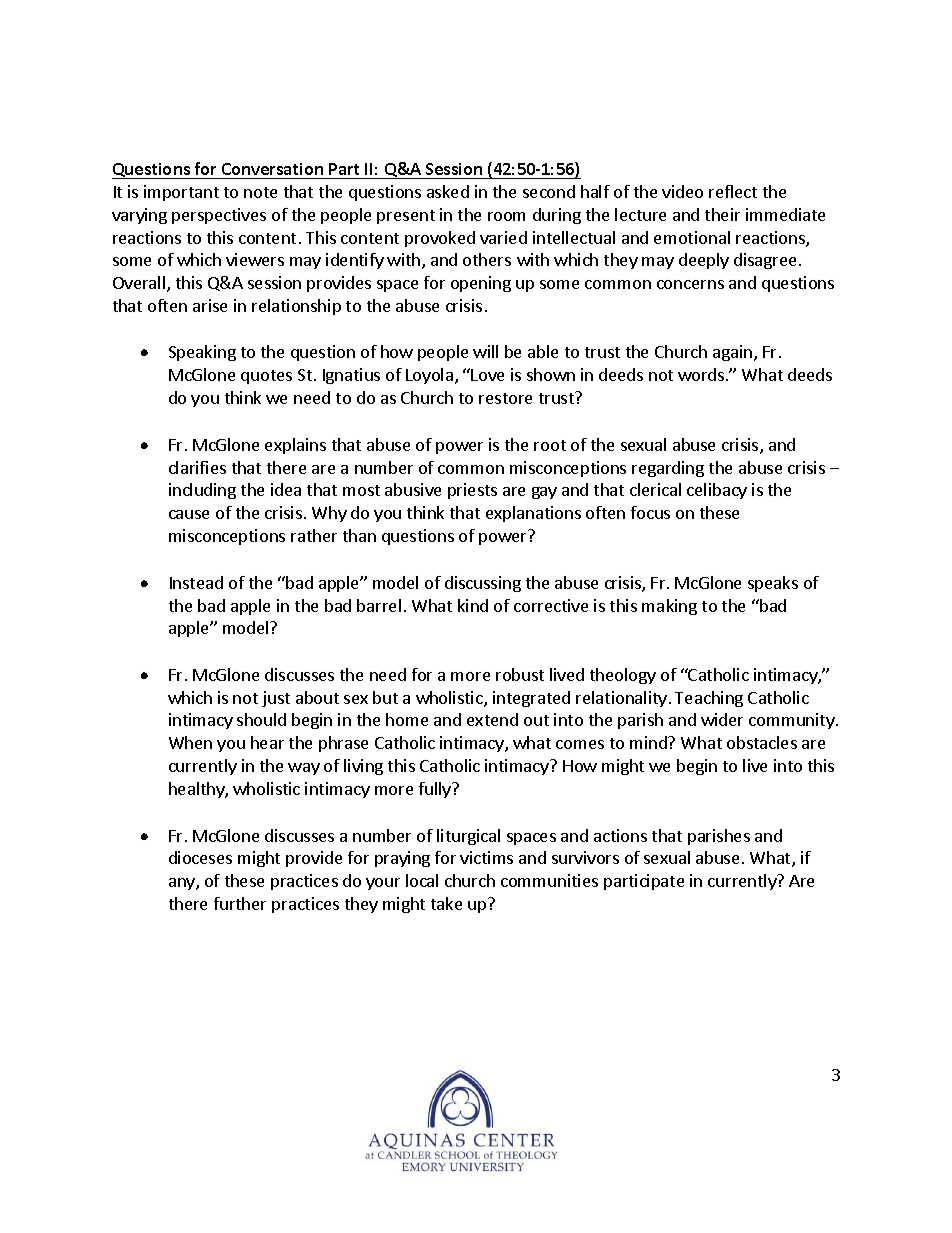  Describe the element at coordinates (650, 512) in the screenshot. I see `focus` at that location.
